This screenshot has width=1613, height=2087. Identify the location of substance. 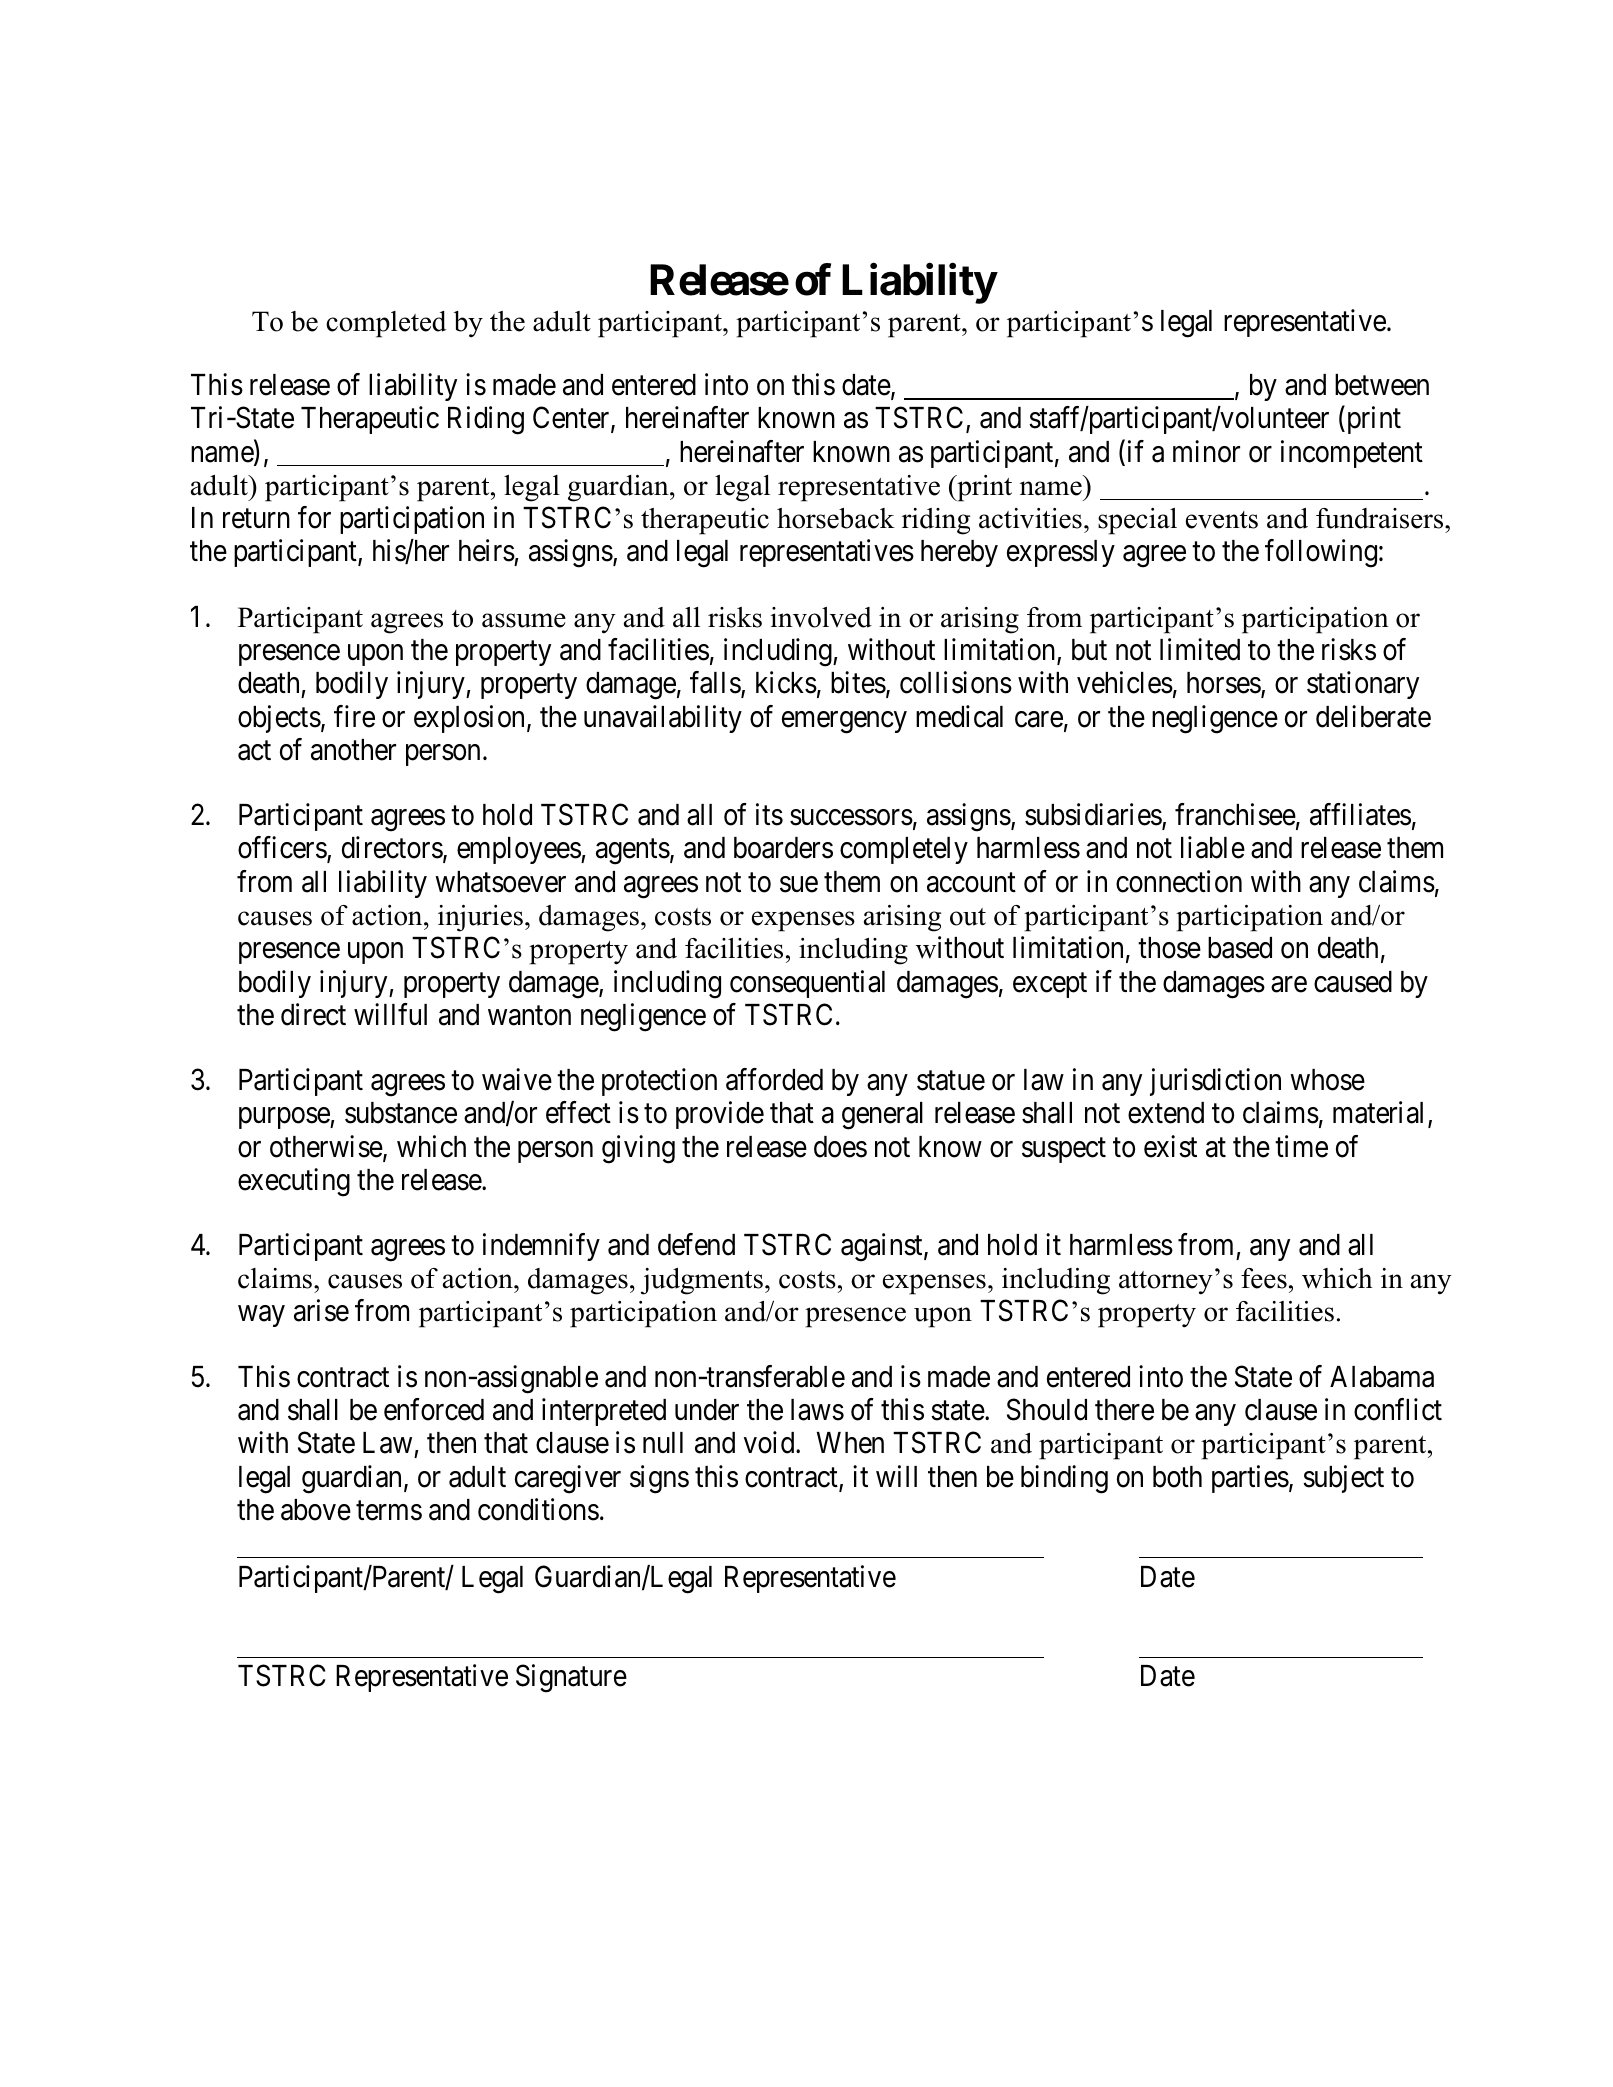
(401, 1113).
